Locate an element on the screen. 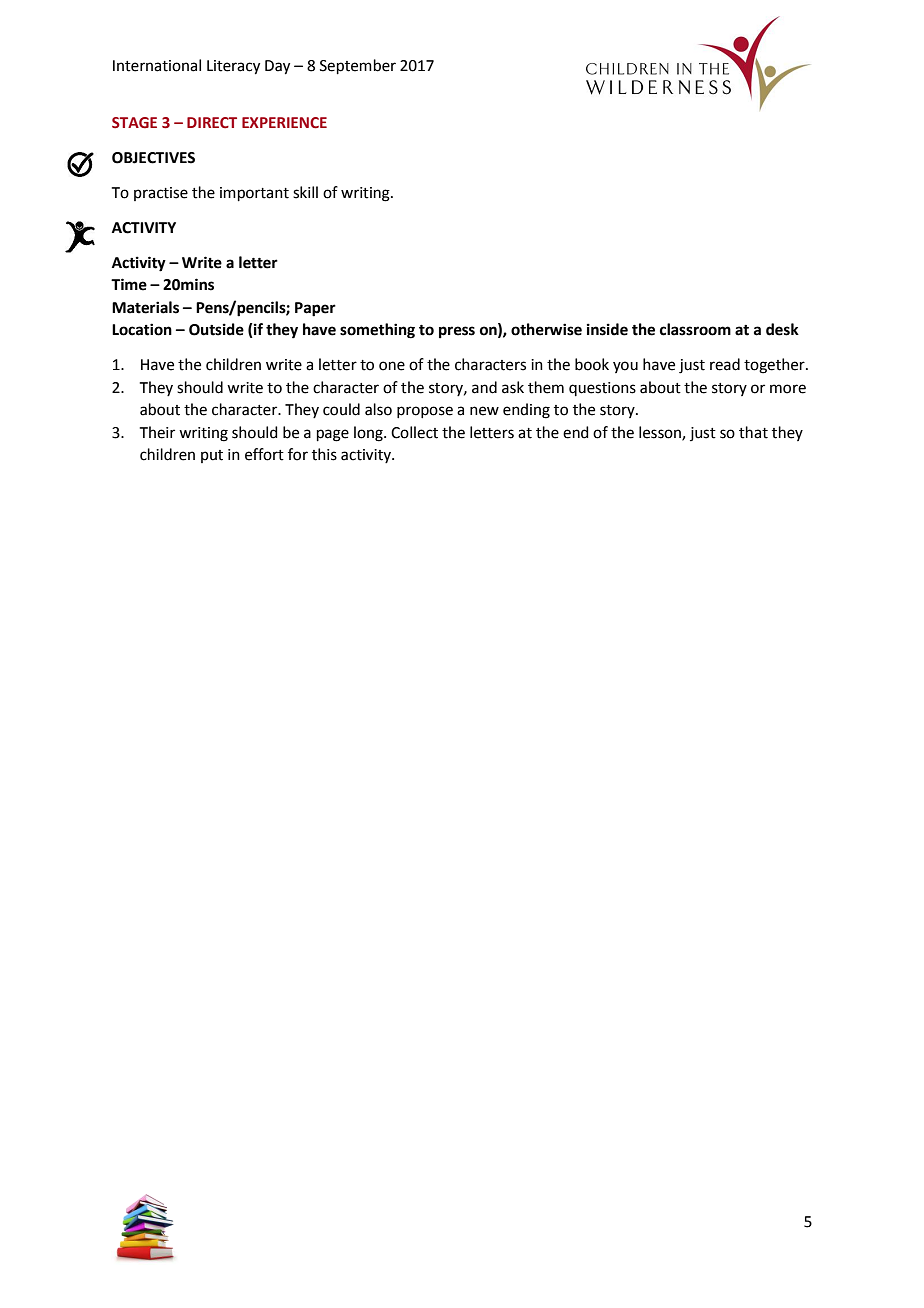  September is located at coordinates (358, 66).
